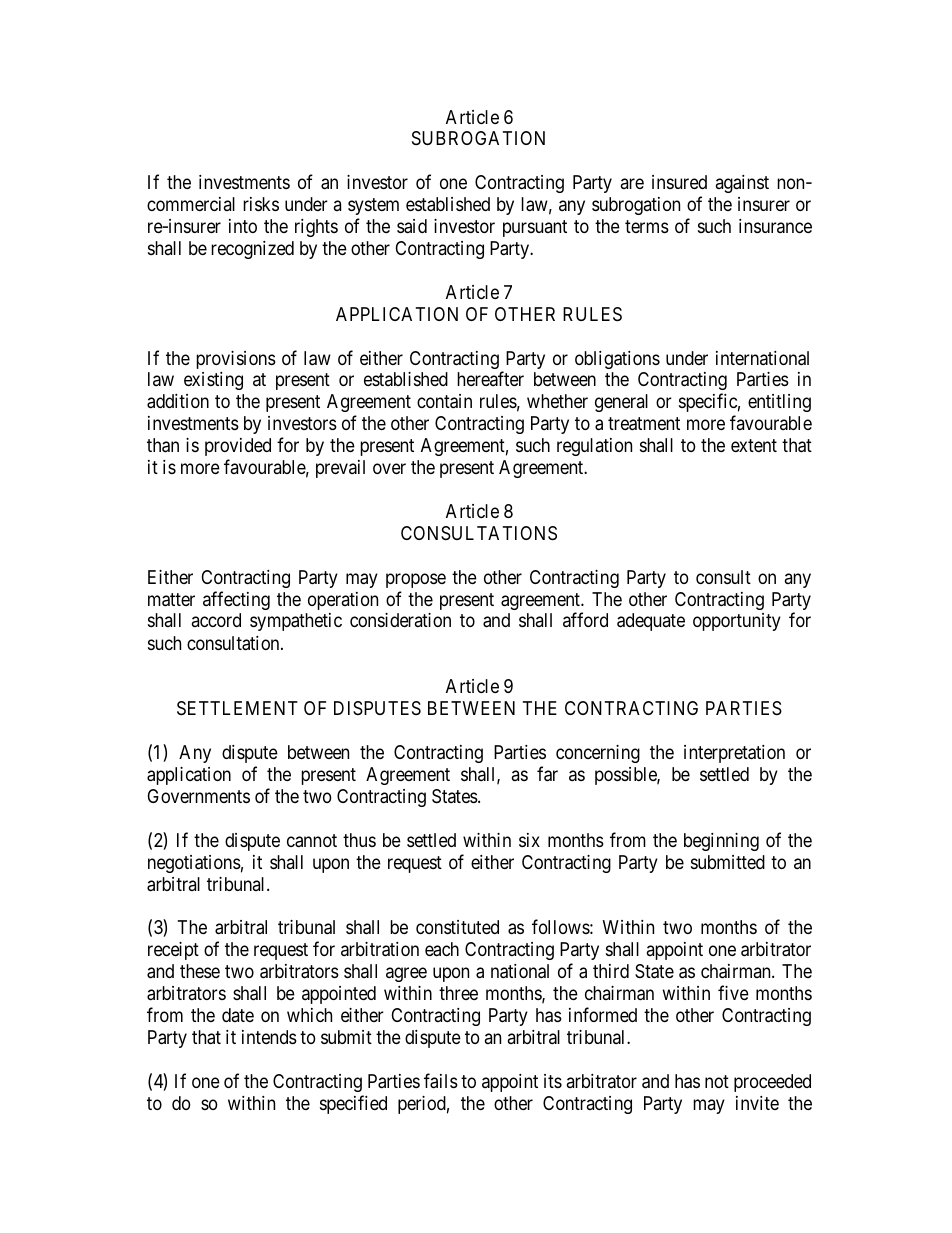 This page has width=952, height=1233. Describe the element at coordinates (269, 1037) in the page. I see `intends` at that location.
